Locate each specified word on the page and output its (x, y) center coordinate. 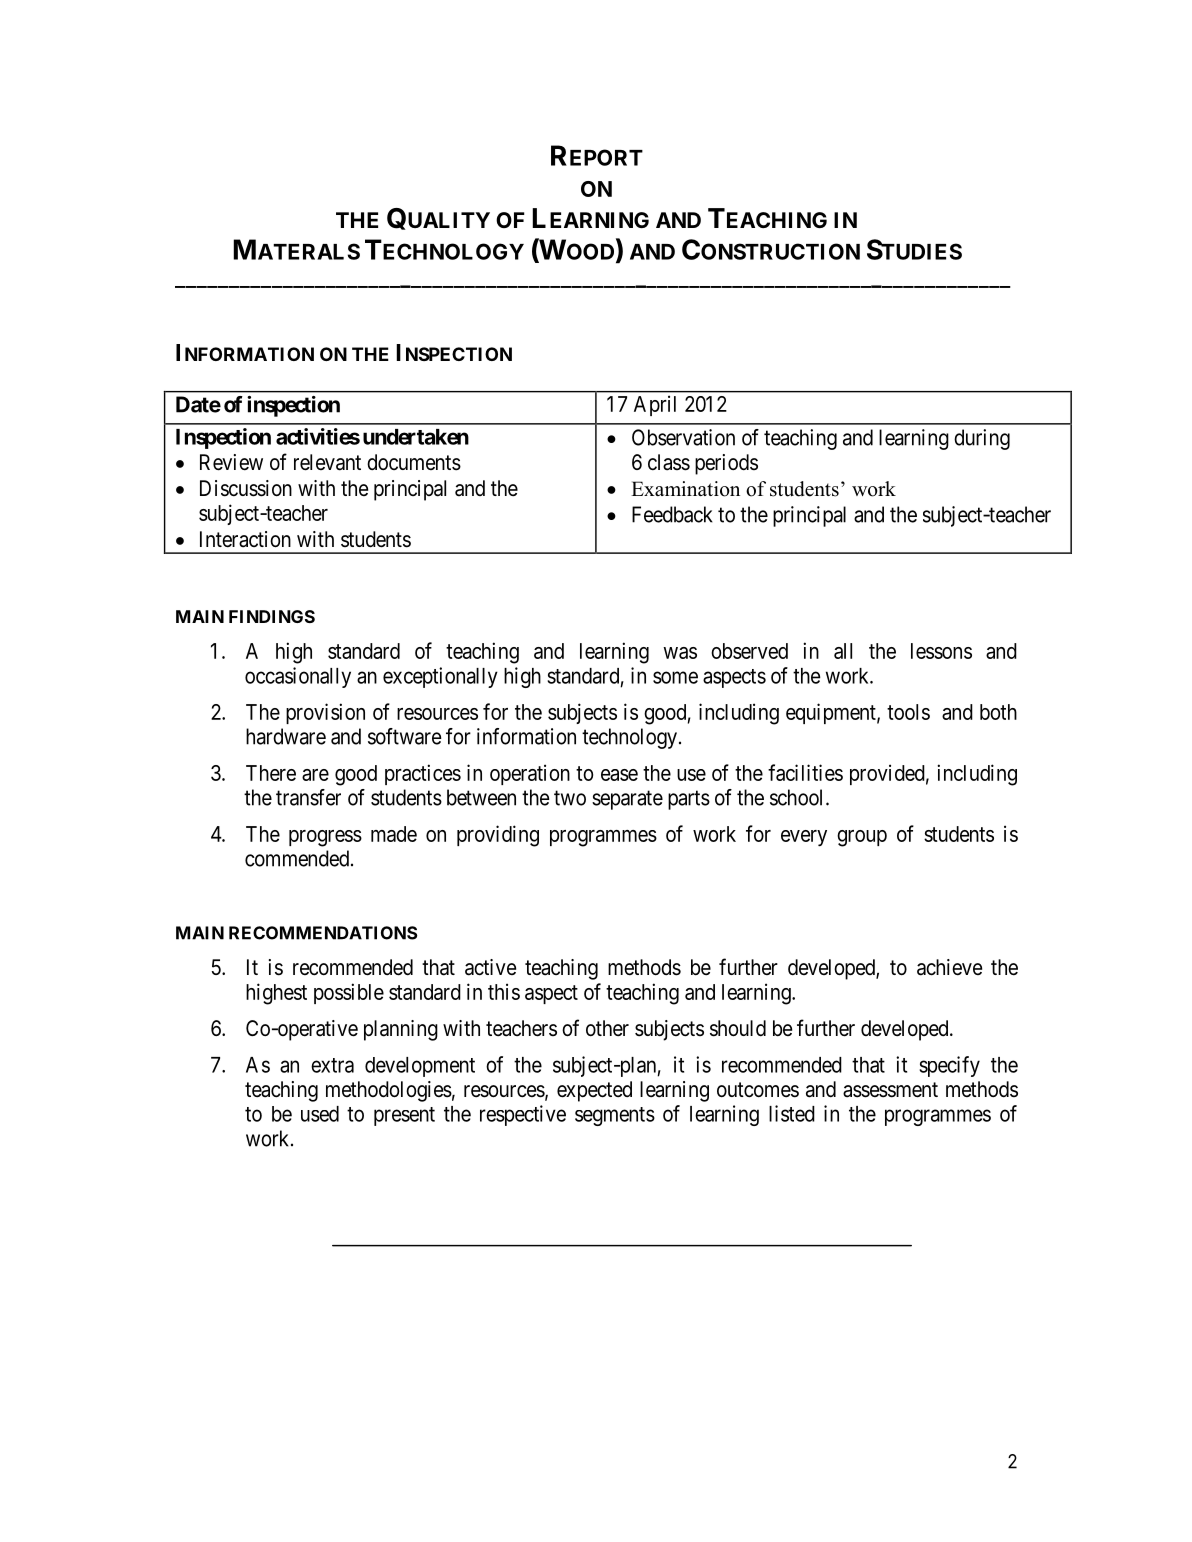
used (320, 1114)
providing (498, 836)
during (982, 439)
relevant (327, 462)
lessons (941, 651)
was (680, 653)
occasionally (298, 677)
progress (325, 838)
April (655, 405)
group (862, 838)
